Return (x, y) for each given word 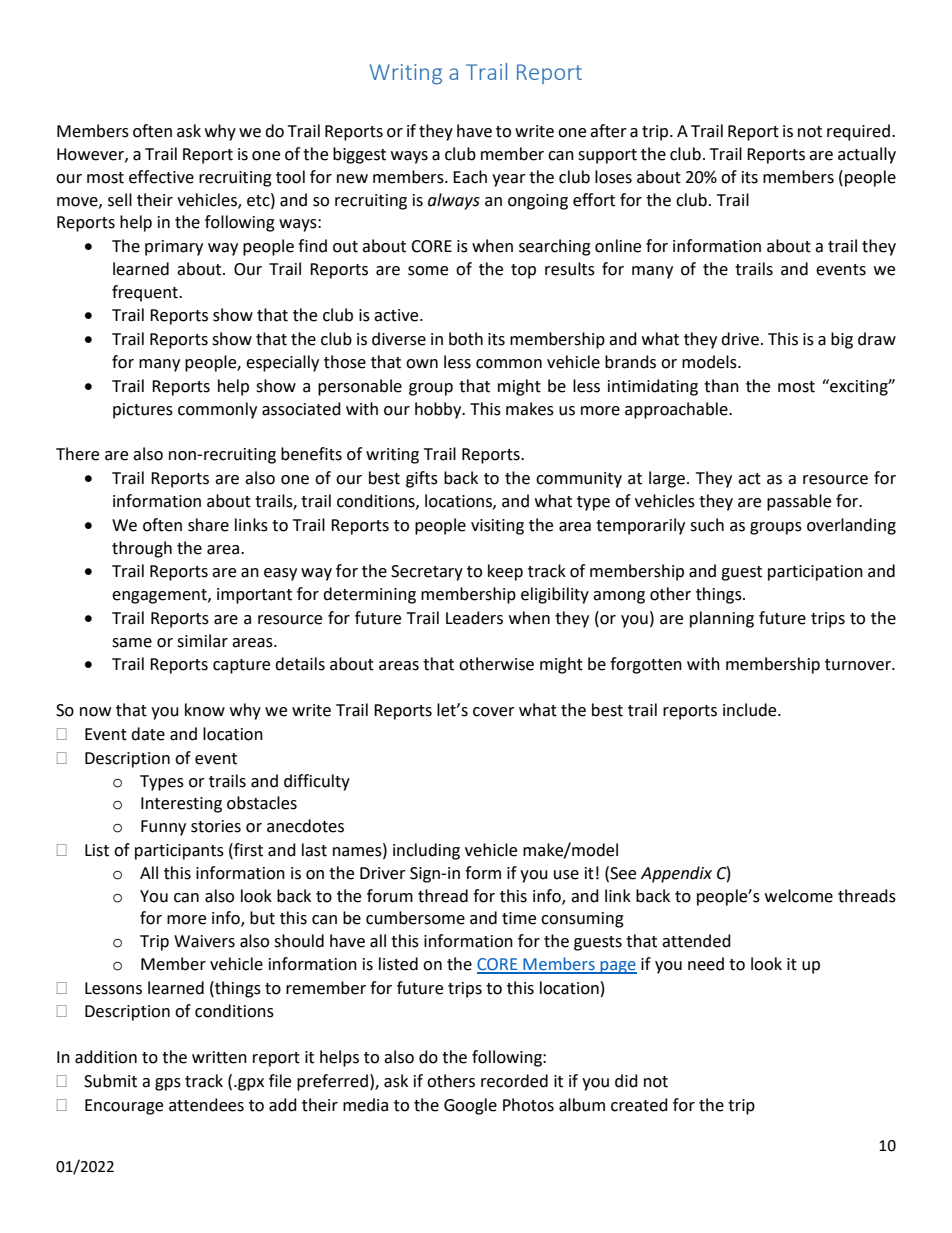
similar (202, 641)
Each (470, 177)
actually (867, 155)
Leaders (474, 618)
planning (722, 619)
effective (161, 177)
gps (168, 1084)
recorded (514, 1081)
